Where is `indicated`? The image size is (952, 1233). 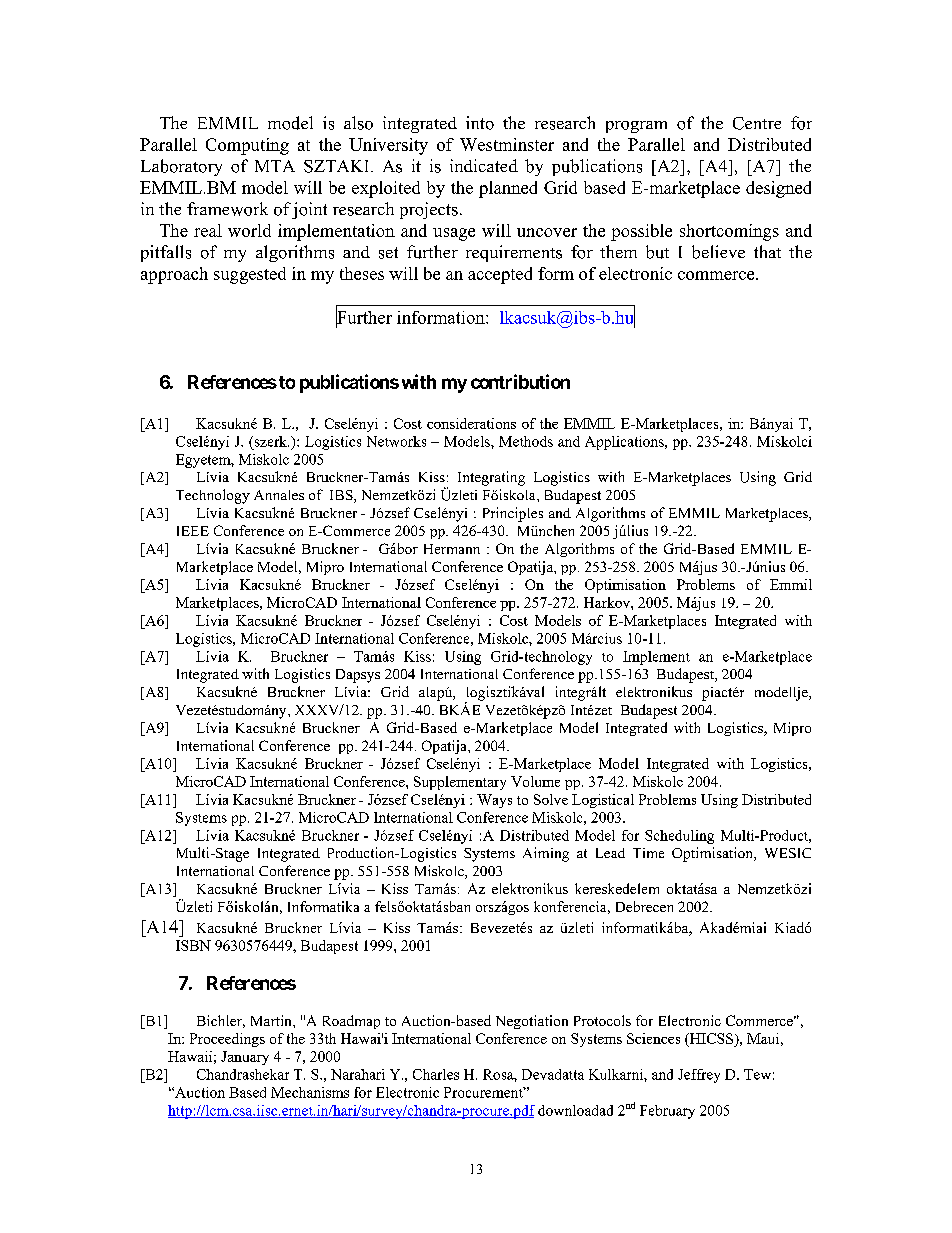
indicated is located at coordinates (484, 165).
